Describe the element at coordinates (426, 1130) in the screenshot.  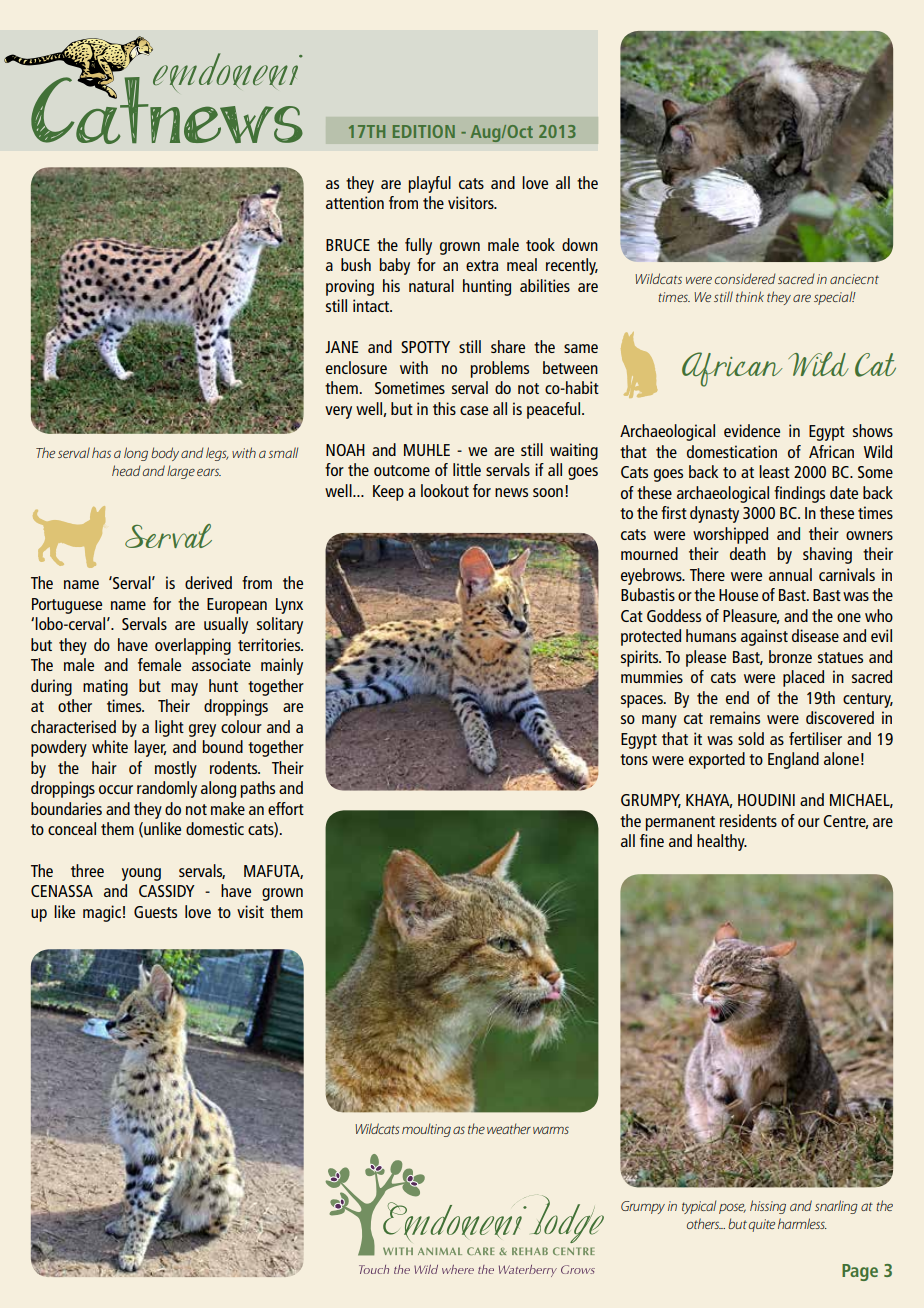
I see `moulting` at that location.
